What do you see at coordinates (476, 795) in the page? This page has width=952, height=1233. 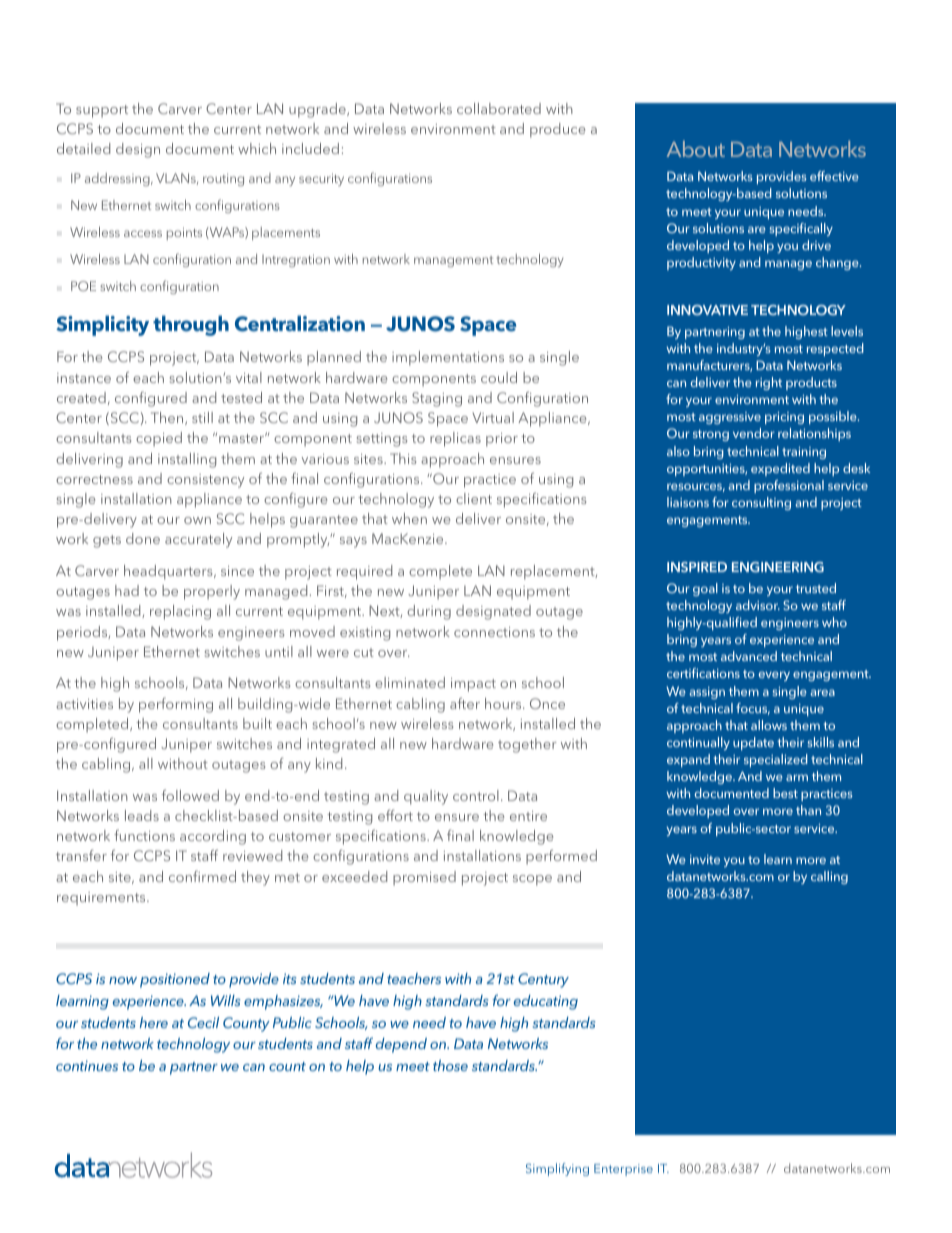 I see `control` at bounding box center [476, 795].
